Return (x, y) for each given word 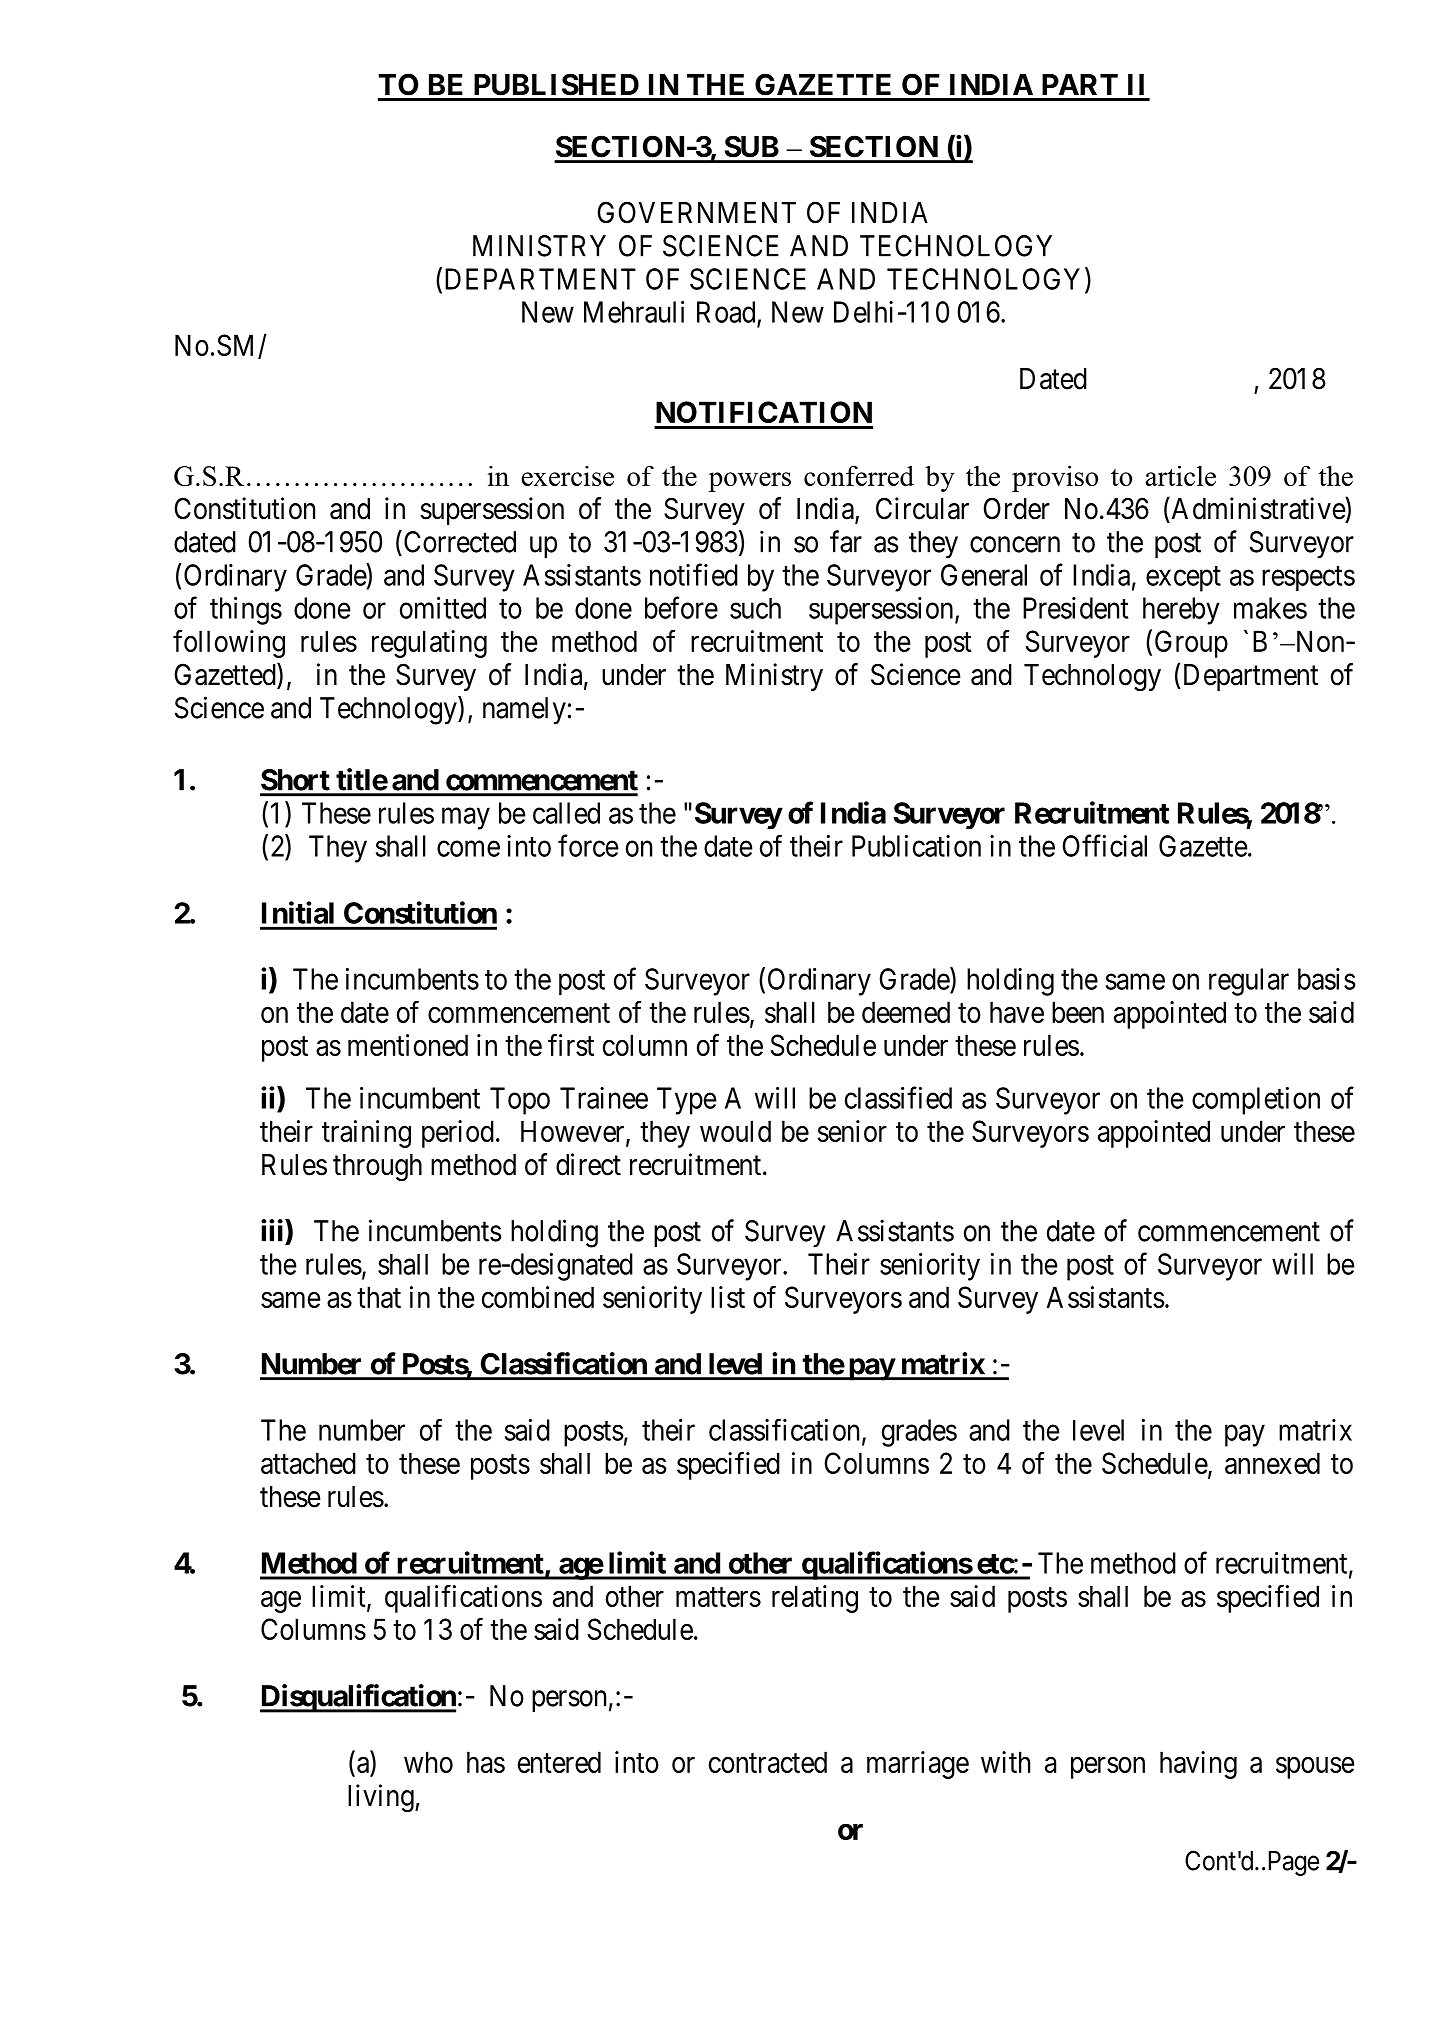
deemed (906, 1012)
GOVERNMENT (696, 212)
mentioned (408, 1045)
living (382, 1798)
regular (1249, 982)
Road (727, 313)
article (1181, 475)
